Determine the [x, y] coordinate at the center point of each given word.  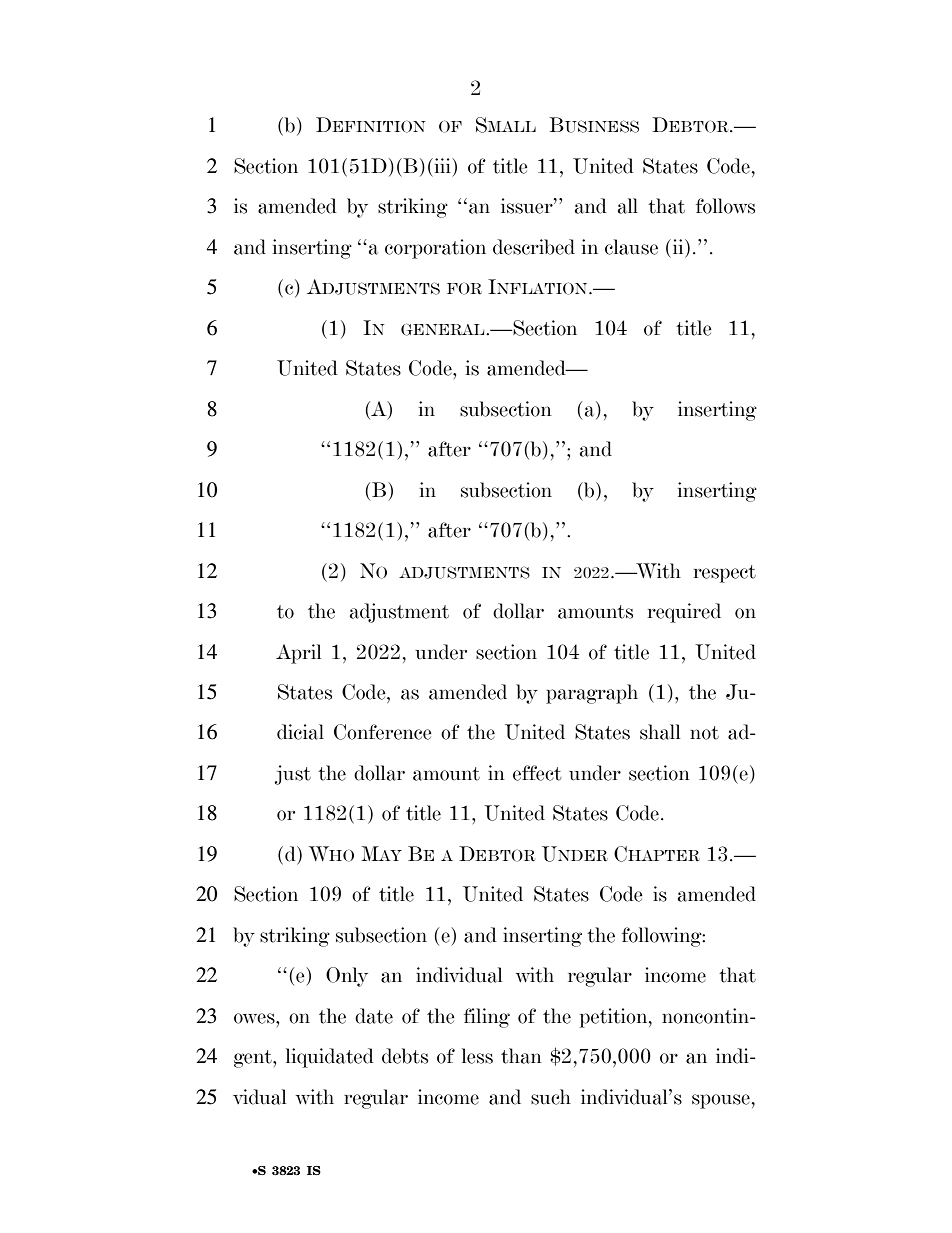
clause [631, 247]
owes [255, 1018]
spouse [721, 1101]
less [477, 1056]
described [534, 247]
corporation [435, 249]
